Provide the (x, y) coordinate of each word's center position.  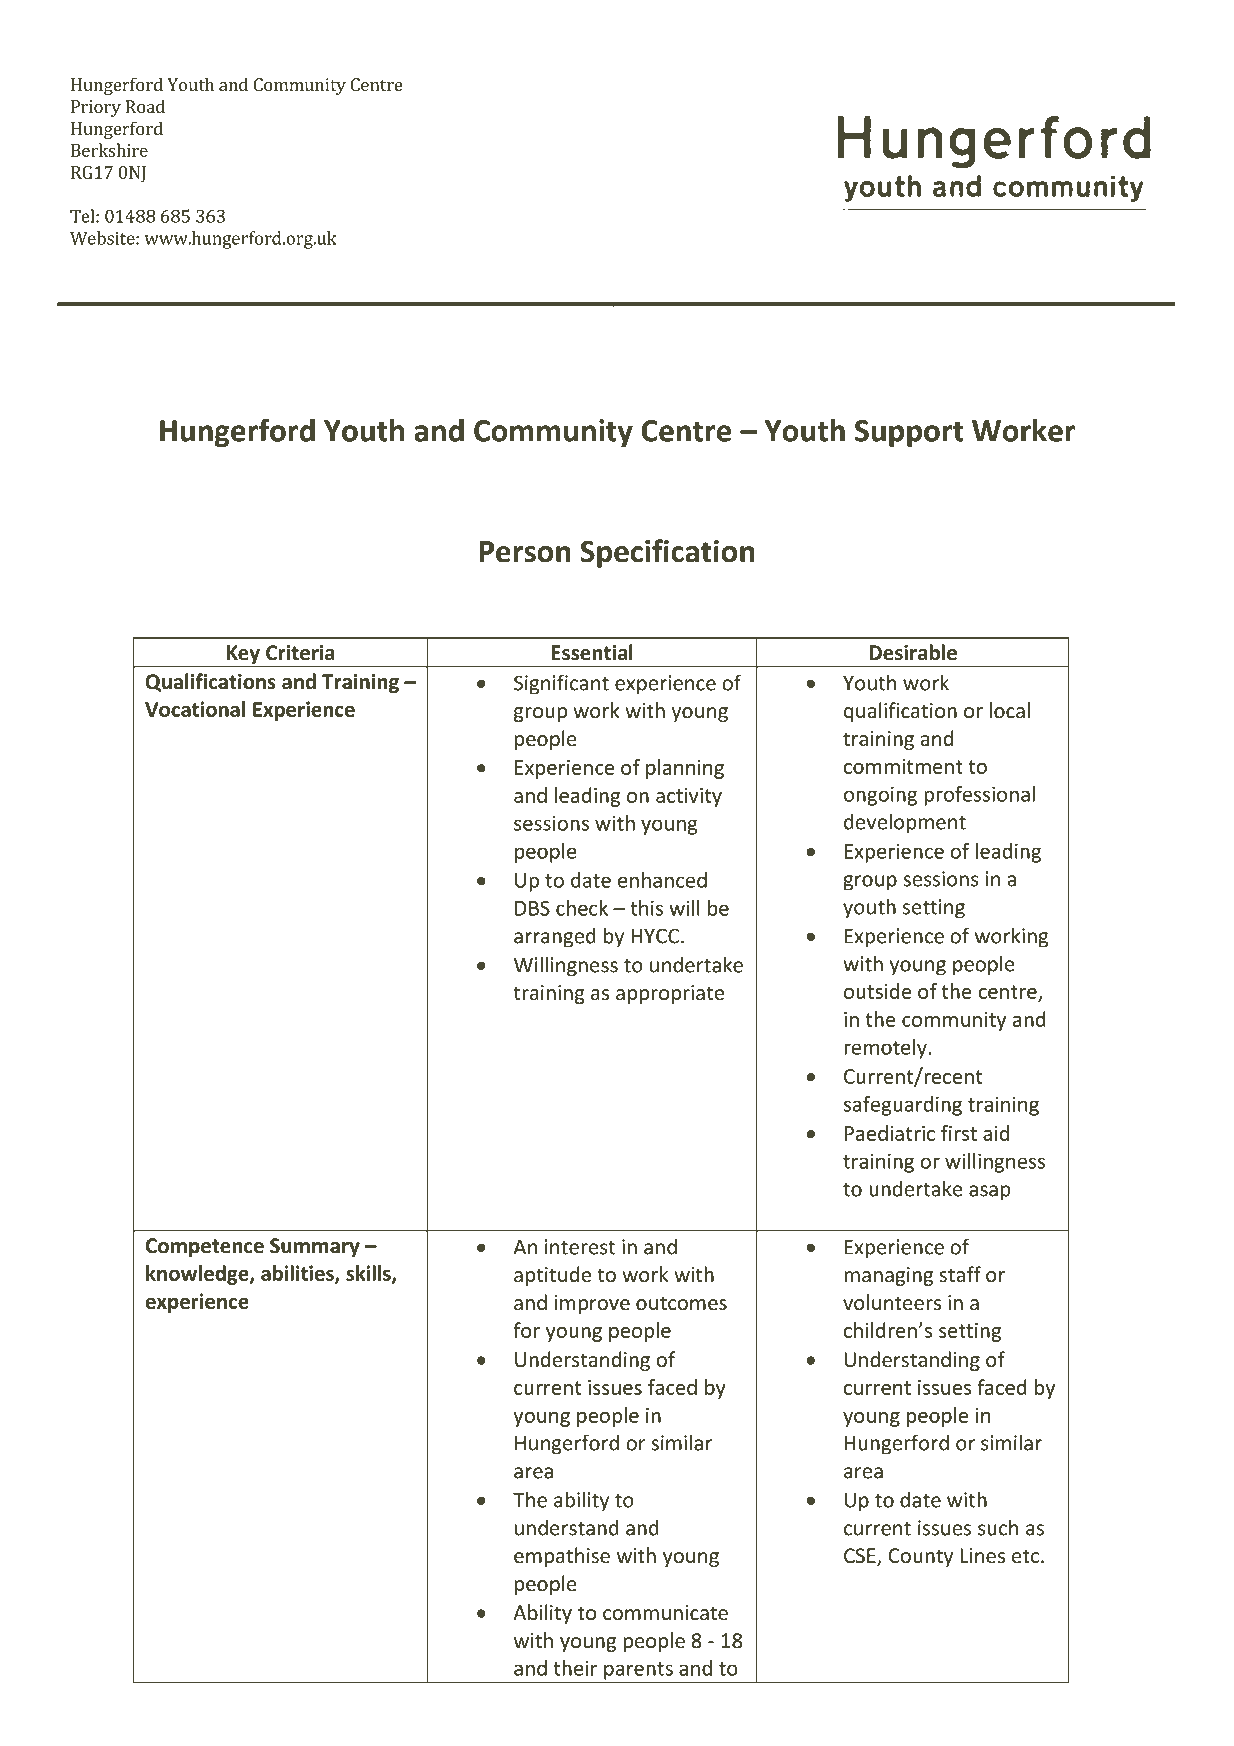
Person (525, 552)
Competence (205, 1247)
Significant (561, 684)
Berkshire (109, 150)
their (575, 1668)
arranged (555, 937)
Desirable (913, 652)
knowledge (198, 1275)
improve (592, 1304)
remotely (885, 1049)
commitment (903, 766)
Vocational (195, 709)
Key (243, 656)
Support (909, 433)
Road (145, 106)
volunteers (892, 1302)
